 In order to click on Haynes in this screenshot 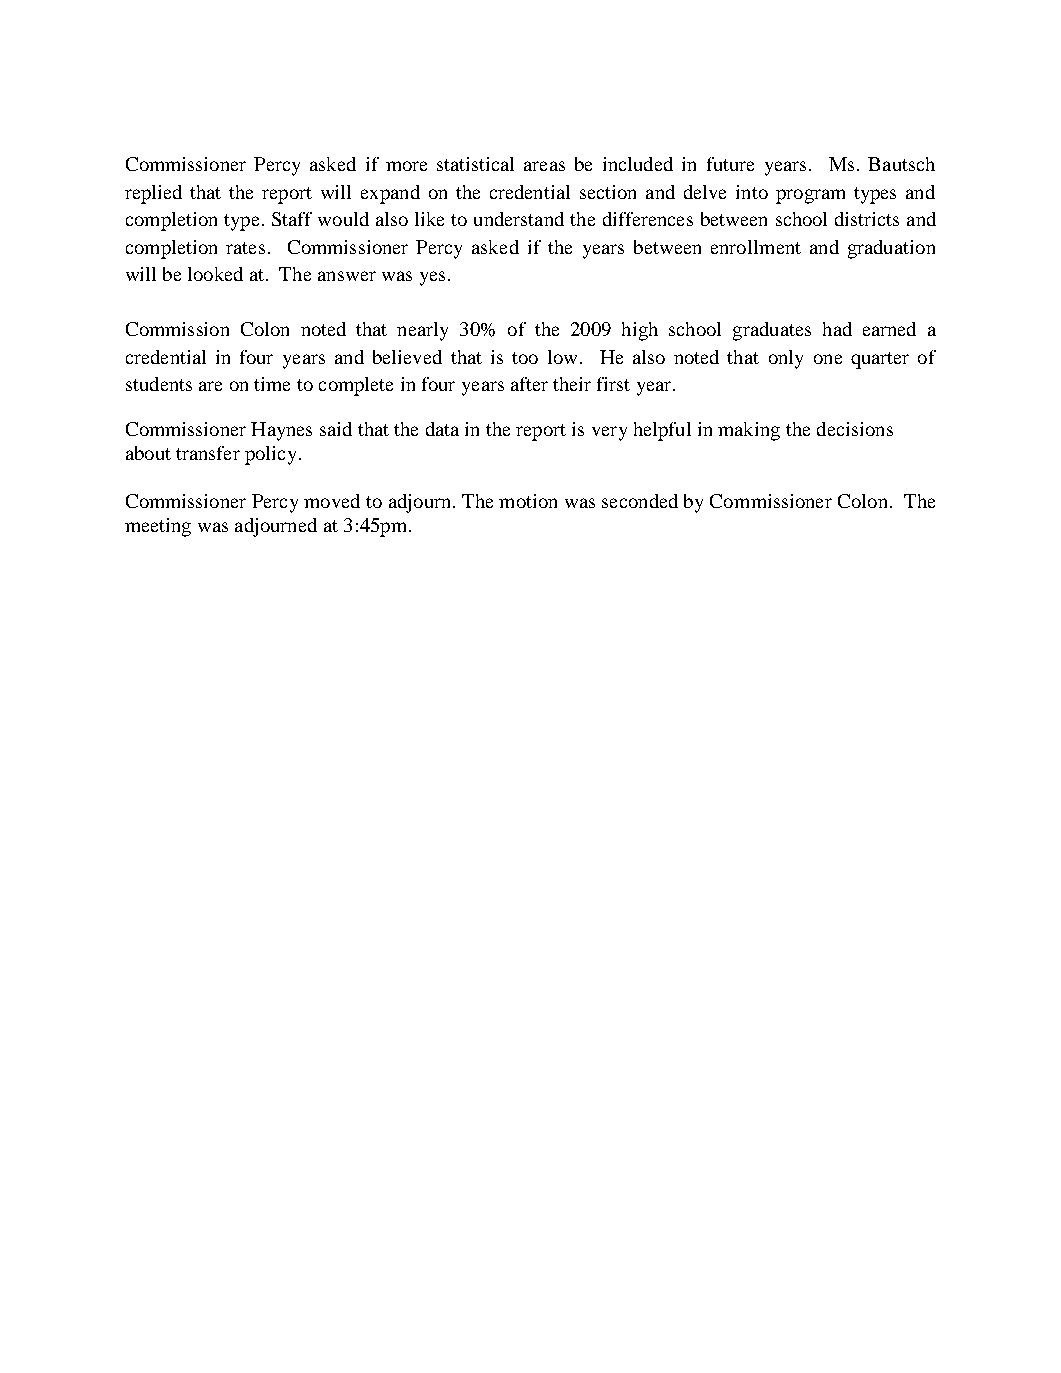, I will do `click(281, 431)`.
